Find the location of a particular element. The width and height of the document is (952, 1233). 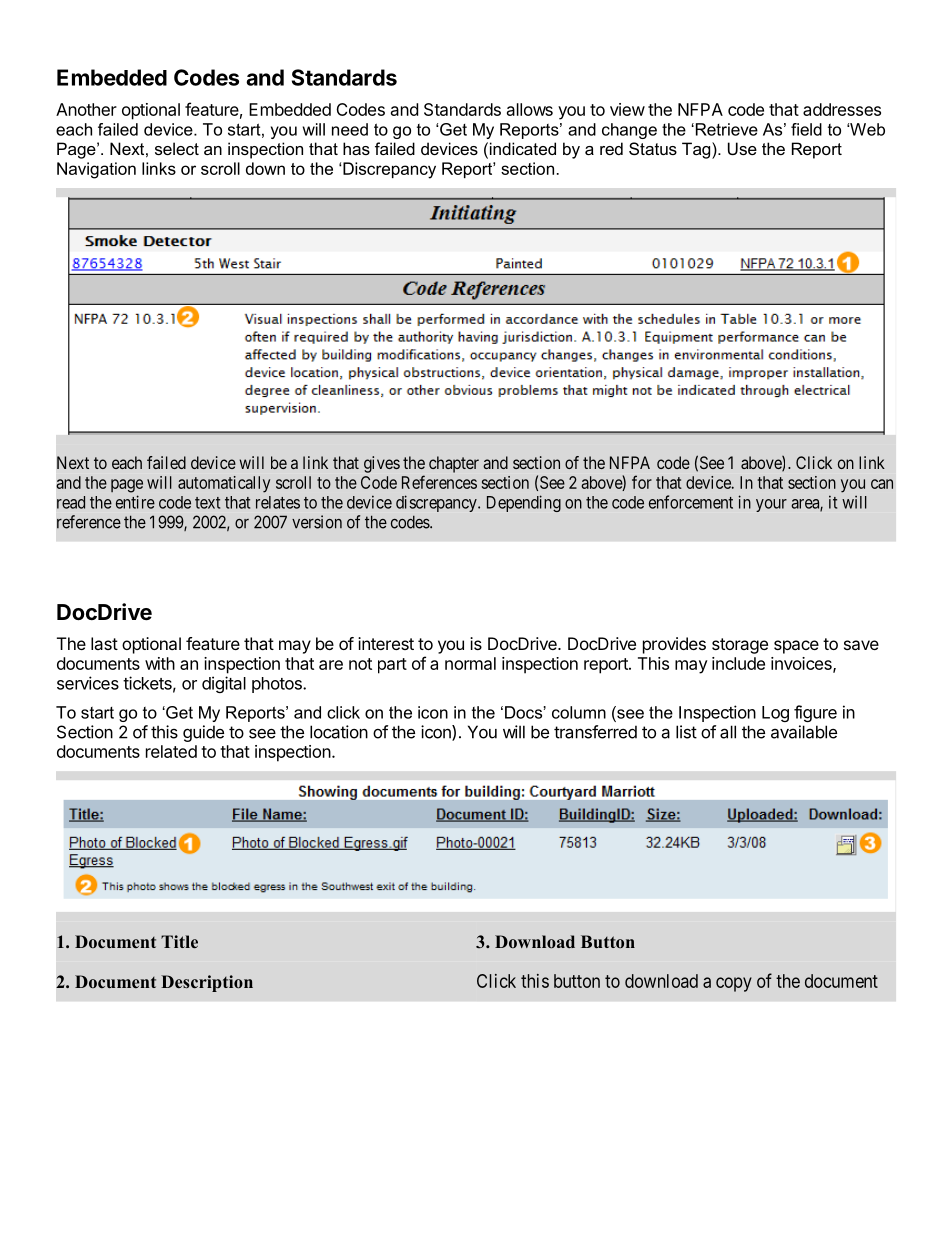

Depending is located at coordinates (524, 503).
